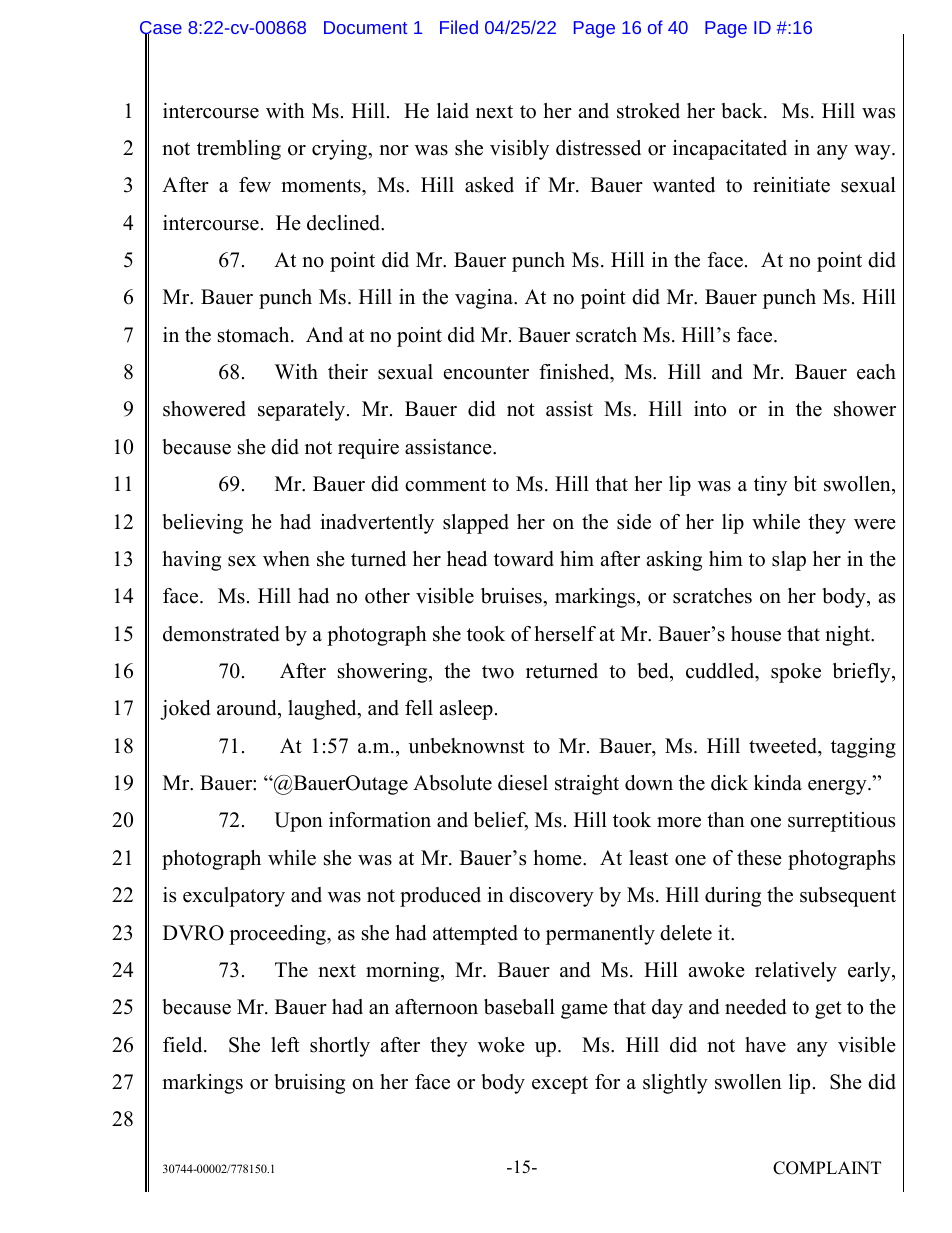 The image size is (952, 1233). What do you see at coordinates (743, 111) in the page?
I see `back` at bounding box center [743, 111].
